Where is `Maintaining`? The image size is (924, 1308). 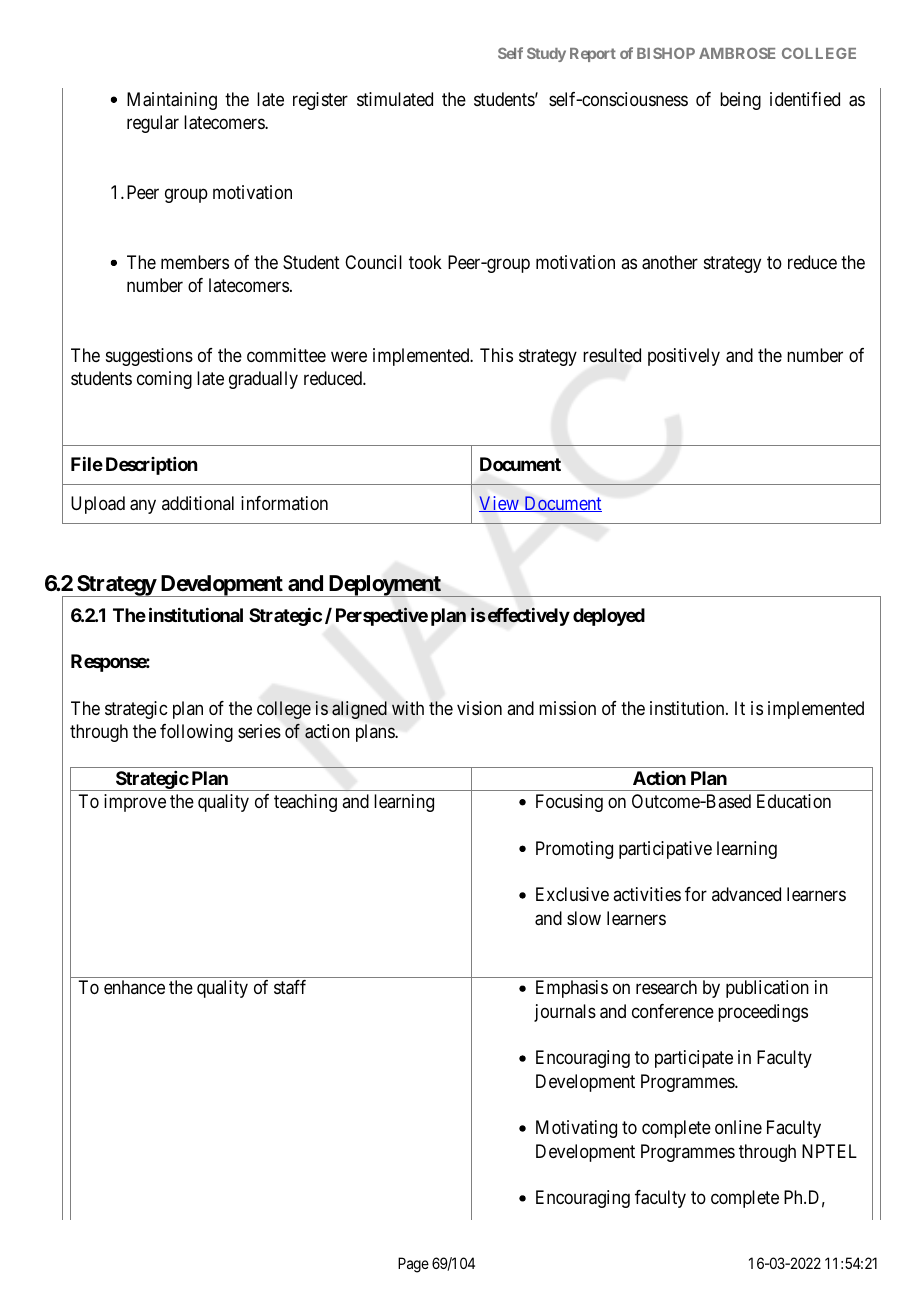 Maintaining is located at coordinates (172, 101).
